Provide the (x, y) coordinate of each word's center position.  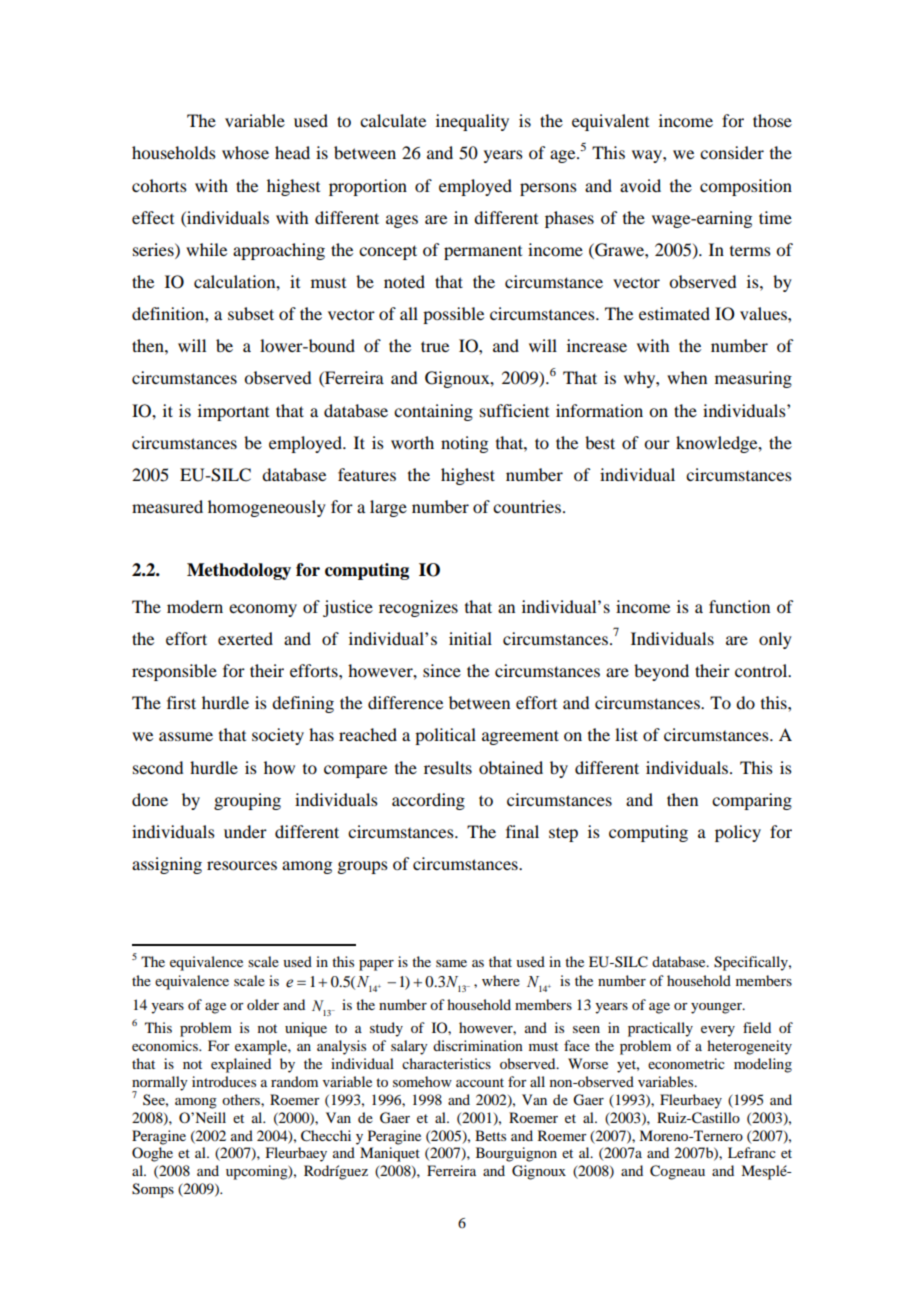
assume (186, 736)
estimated (674, 313)
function (739, 606)
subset (251, 313)
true (435, 346)
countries (528, 506)
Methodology (239, 571)
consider (732, 152)
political (445, 736)
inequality (472, 122)
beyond (661, 672)
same (451, 963)
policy (738, 833)
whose (245, 152)
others (242, 1099)
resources (242, 865)
